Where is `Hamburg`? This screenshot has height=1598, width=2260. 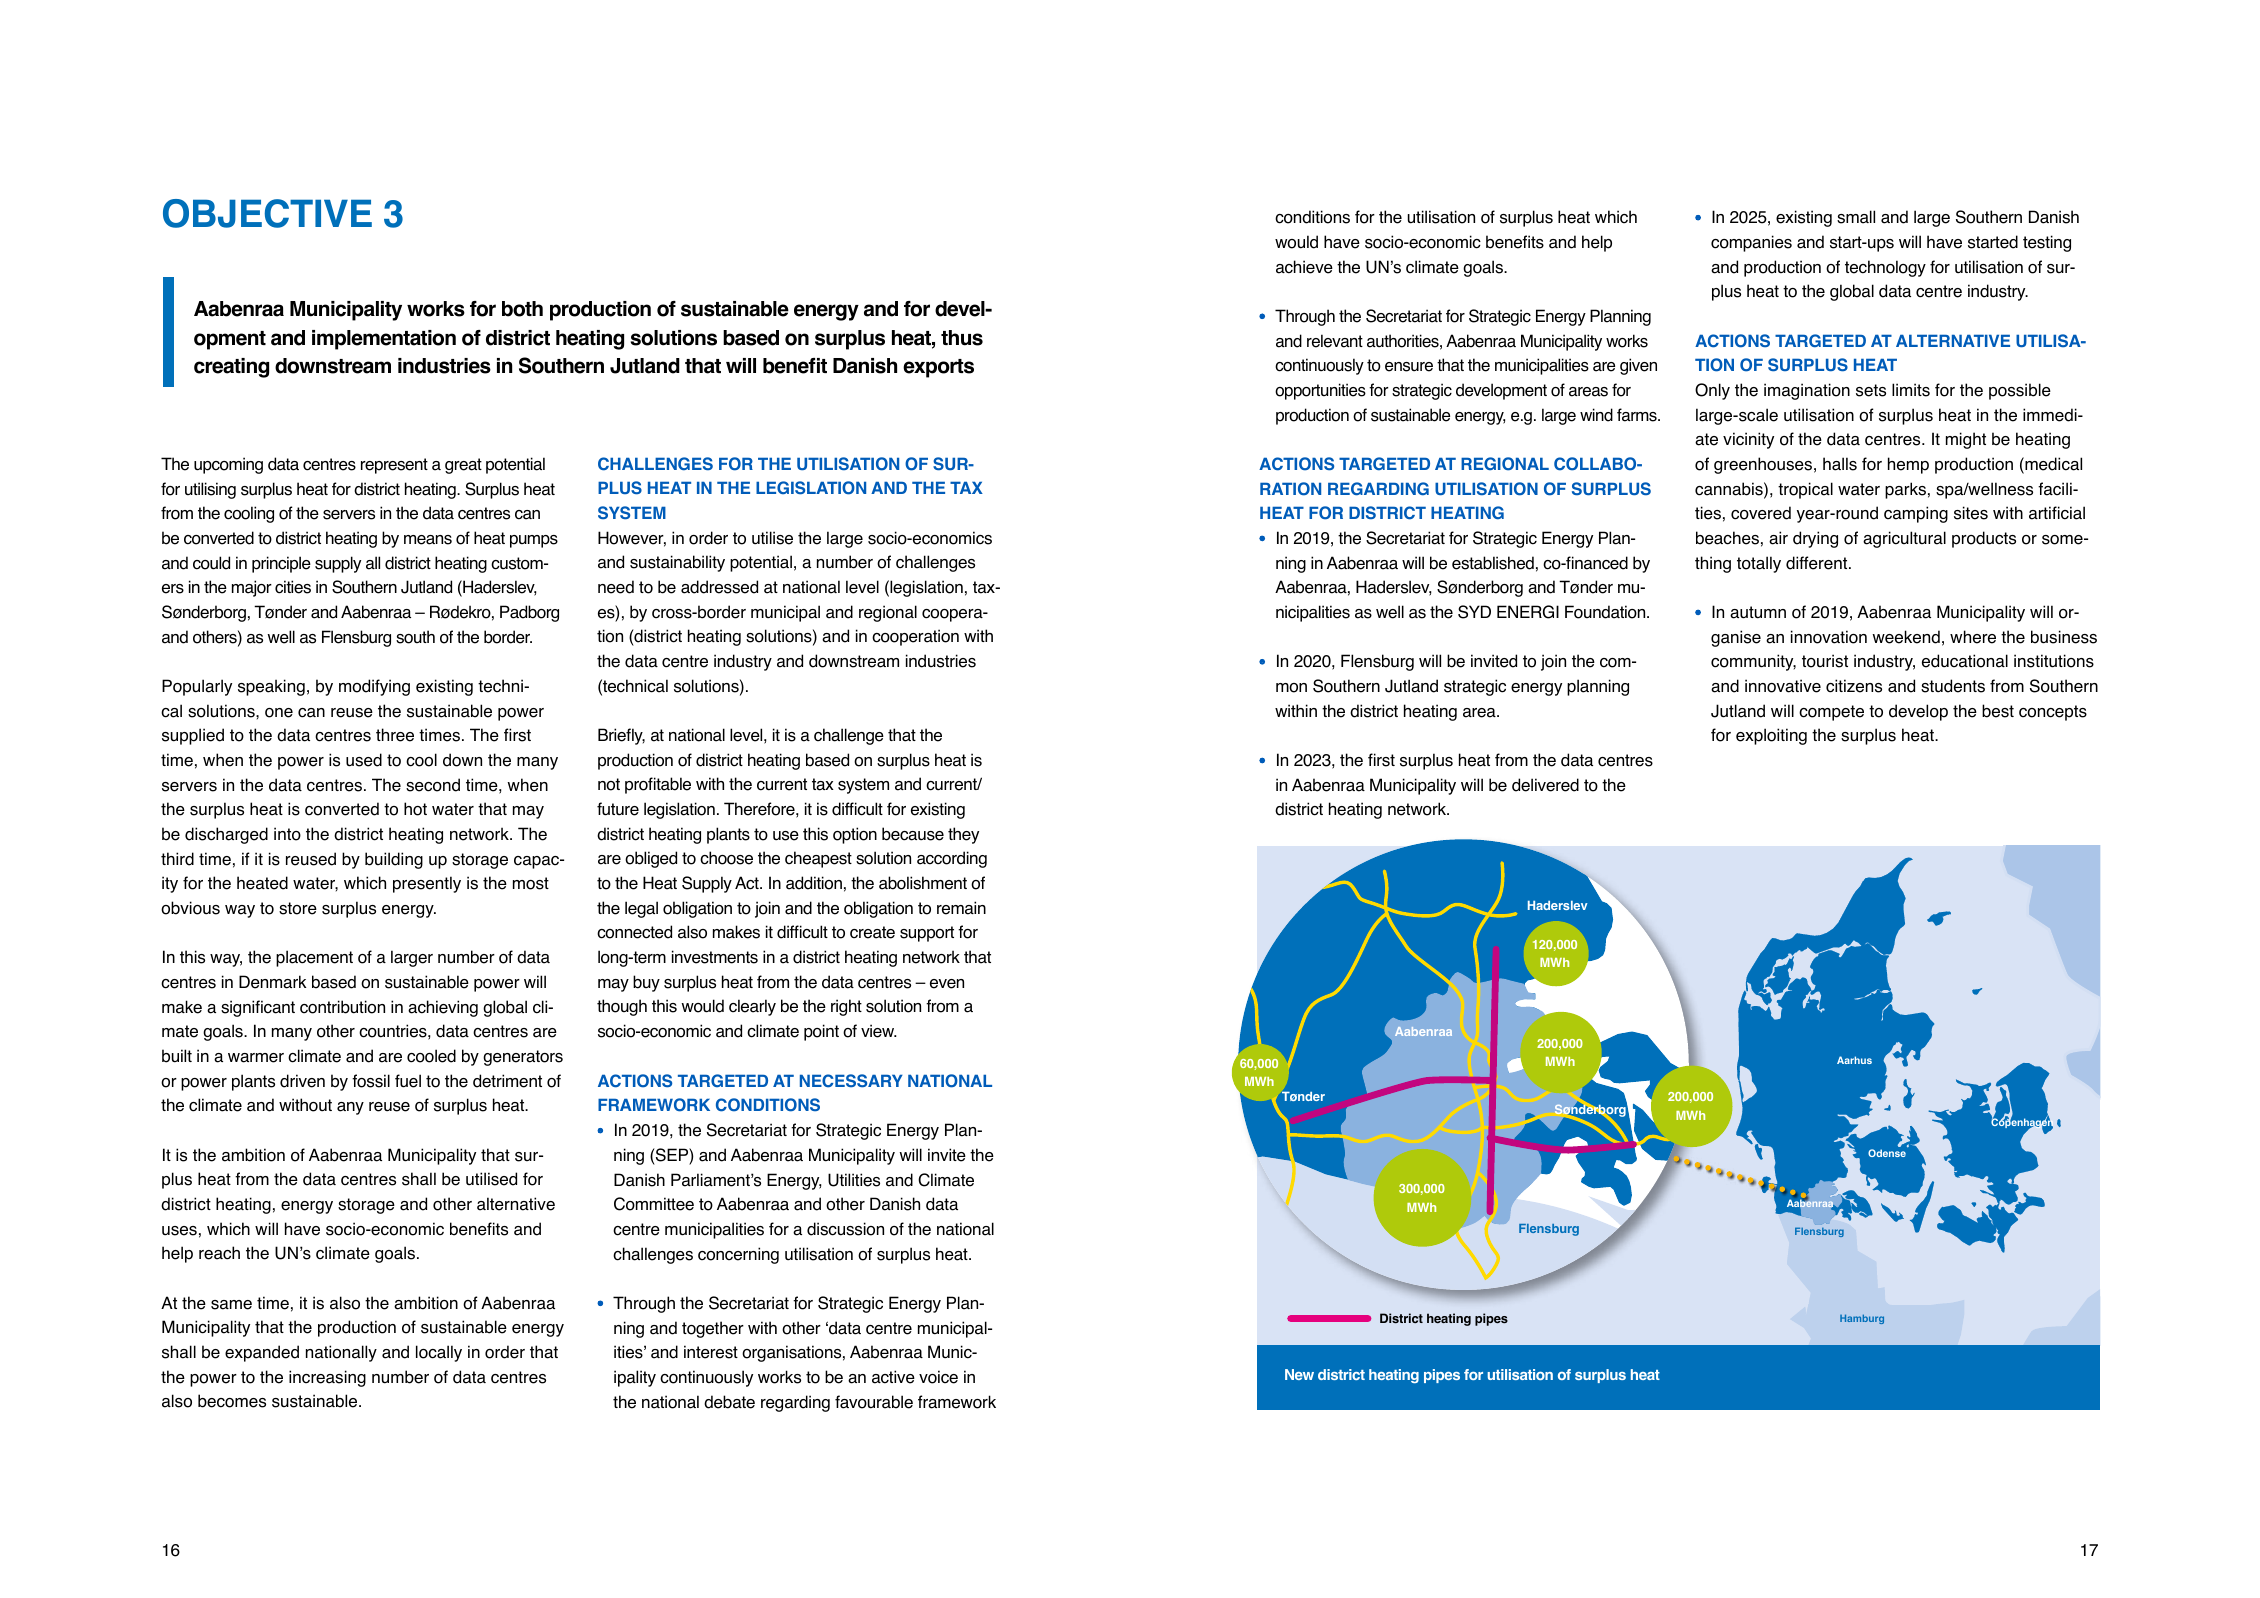 Hamburg is located at coordinates (1862, 1319).
